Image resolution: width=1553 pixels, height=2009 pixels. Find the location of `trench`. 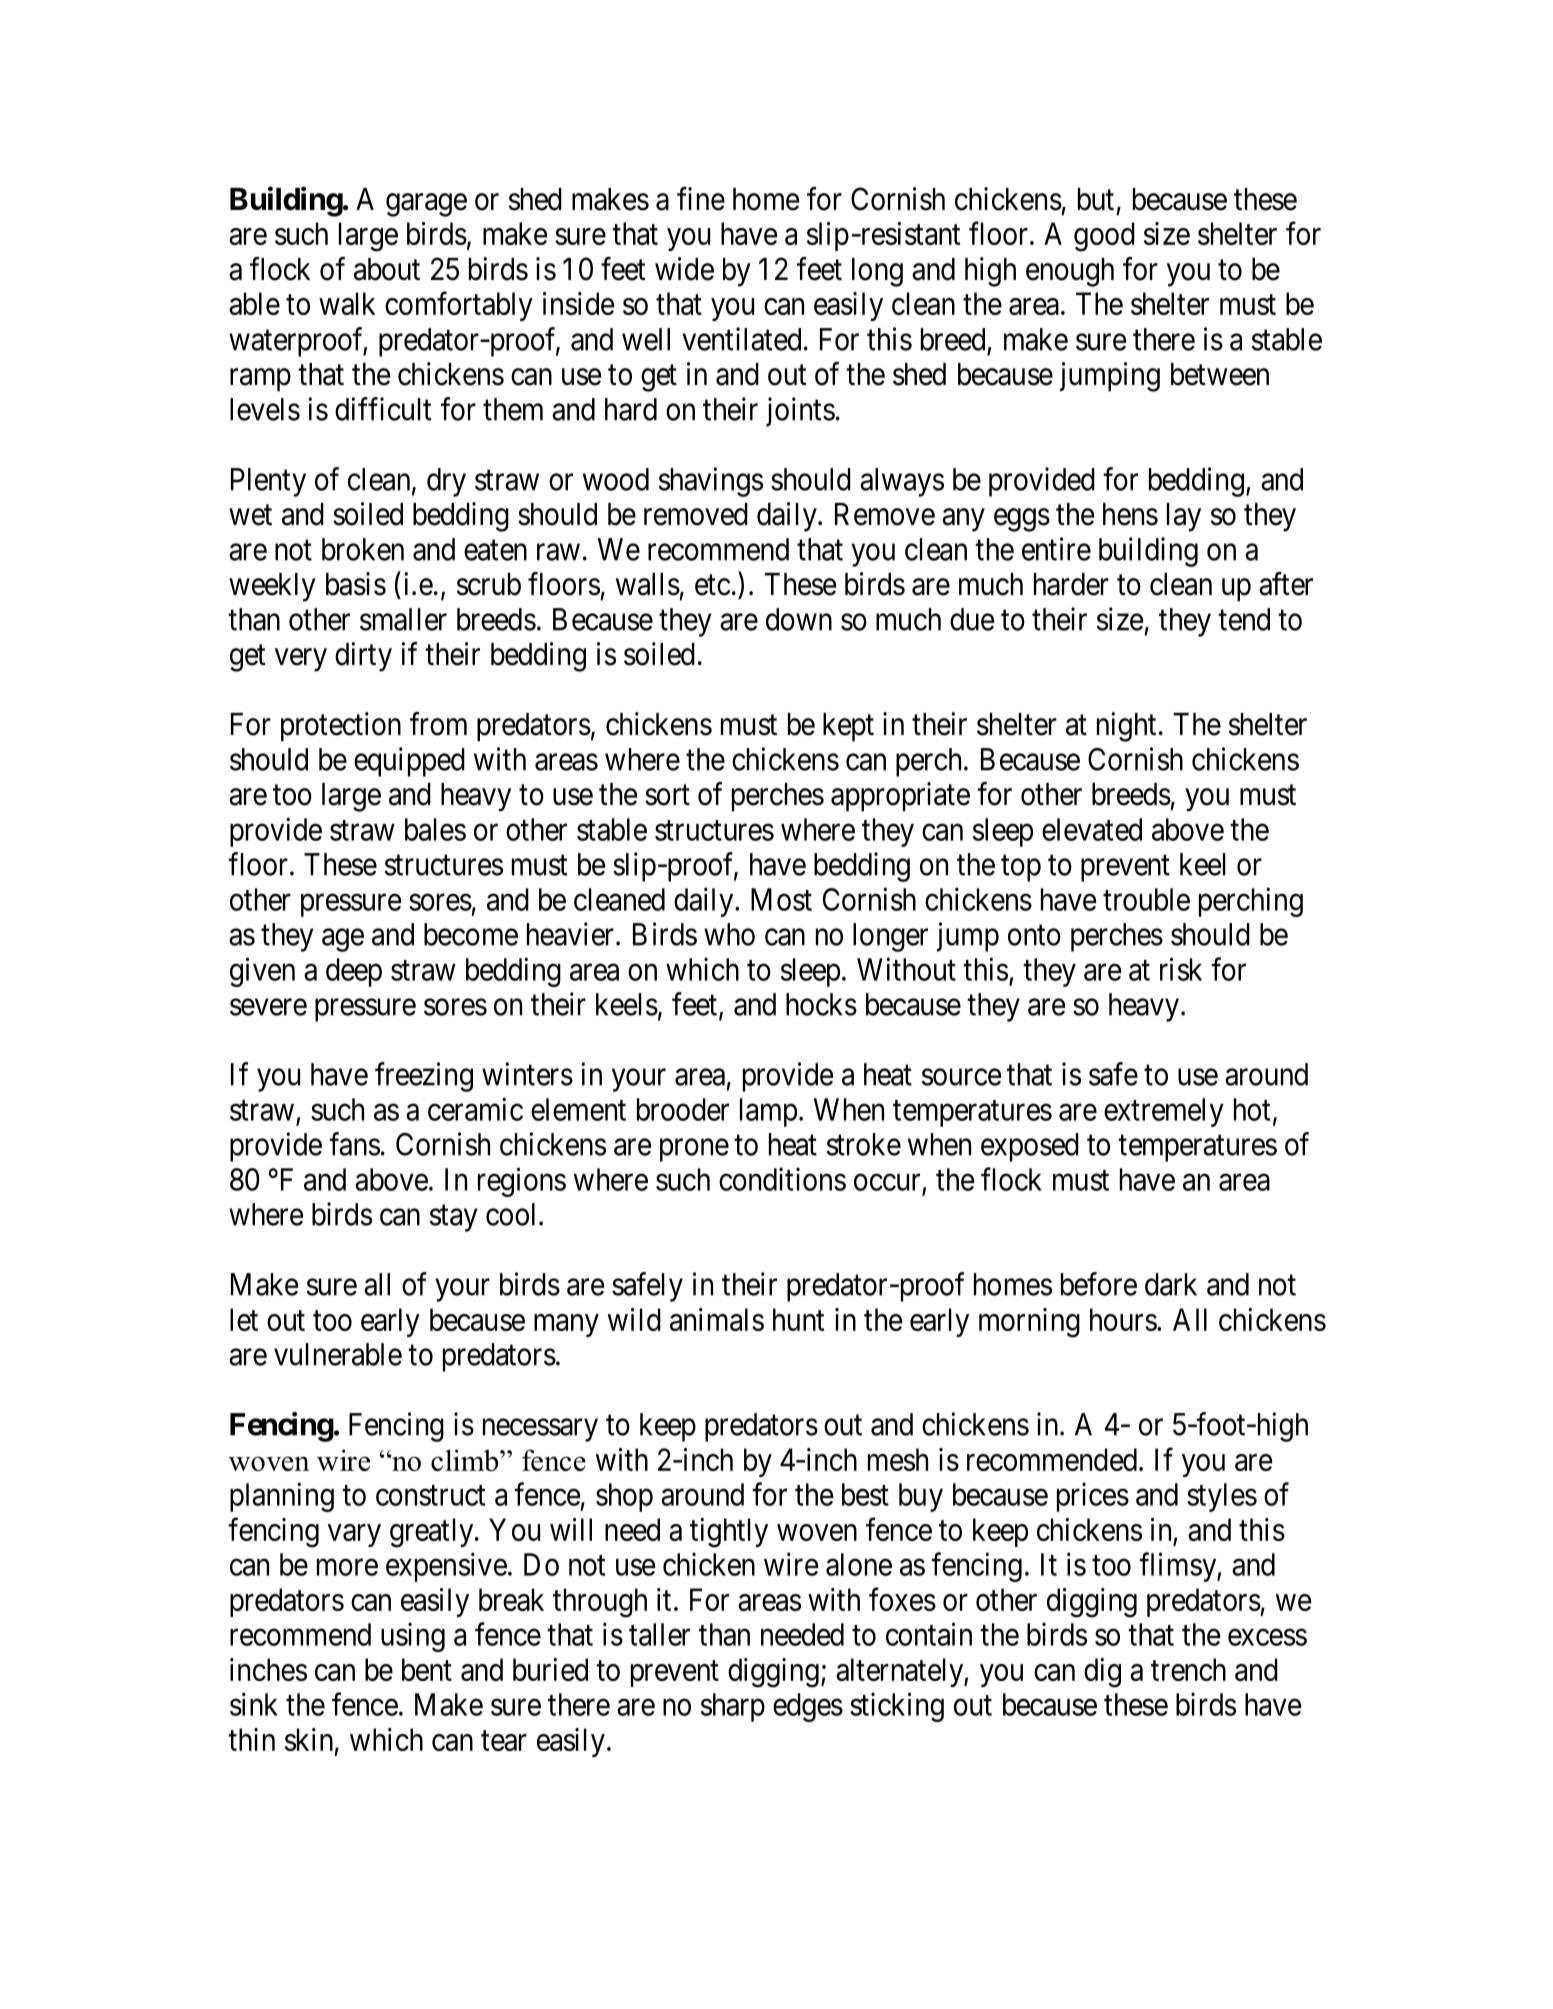

trench is located at coordinates (1188, 1669).
